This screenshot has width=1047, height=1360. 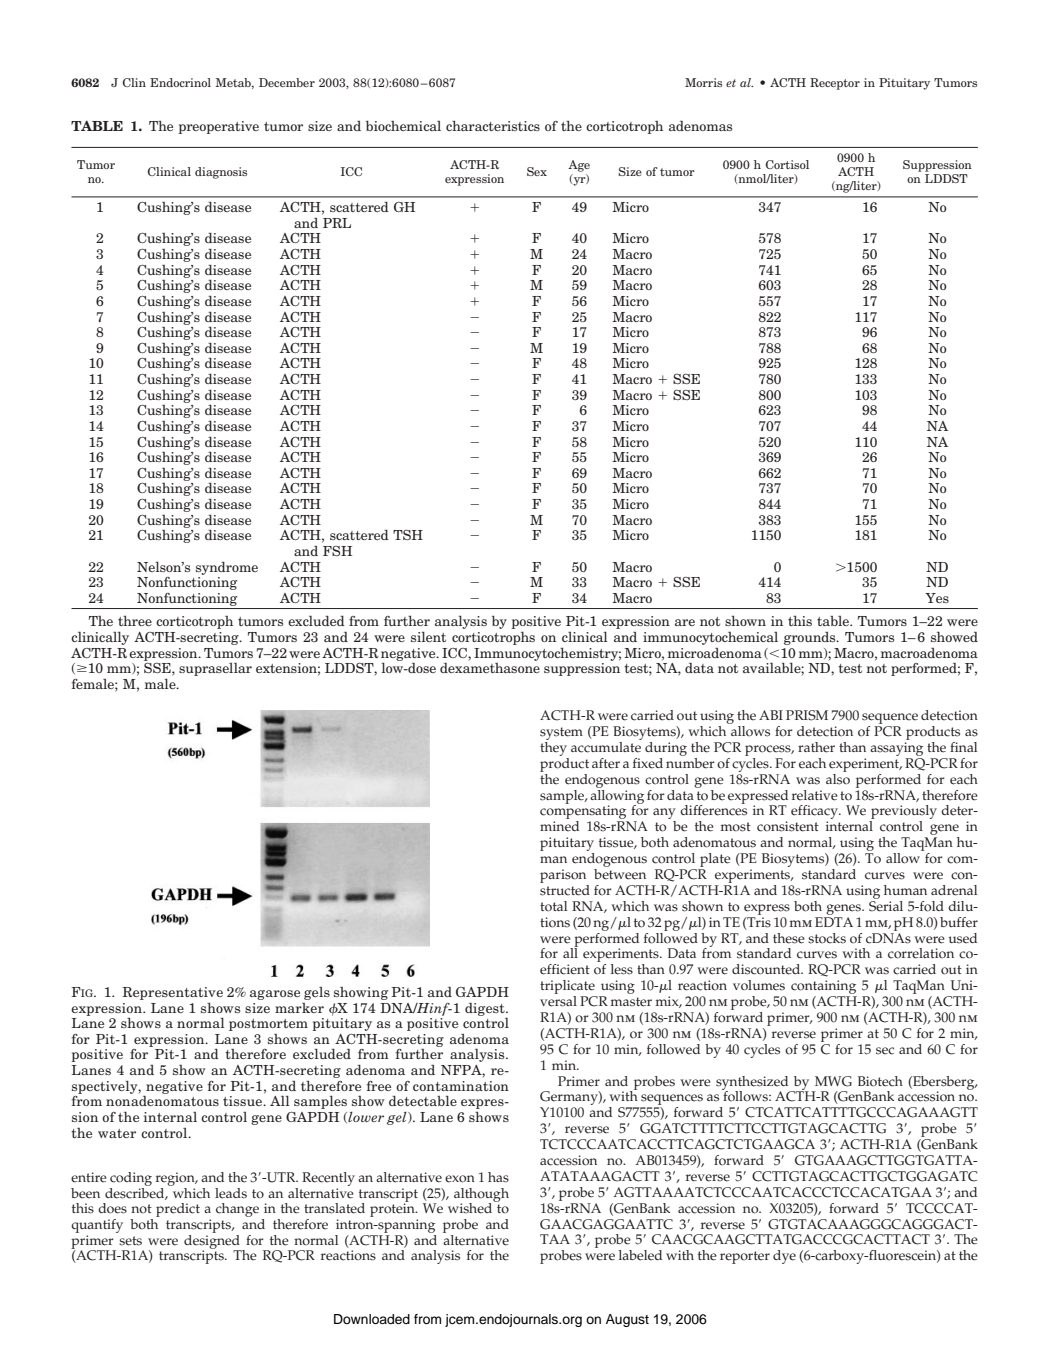 I want to click on Receptor, so click(x=835, y=84).
